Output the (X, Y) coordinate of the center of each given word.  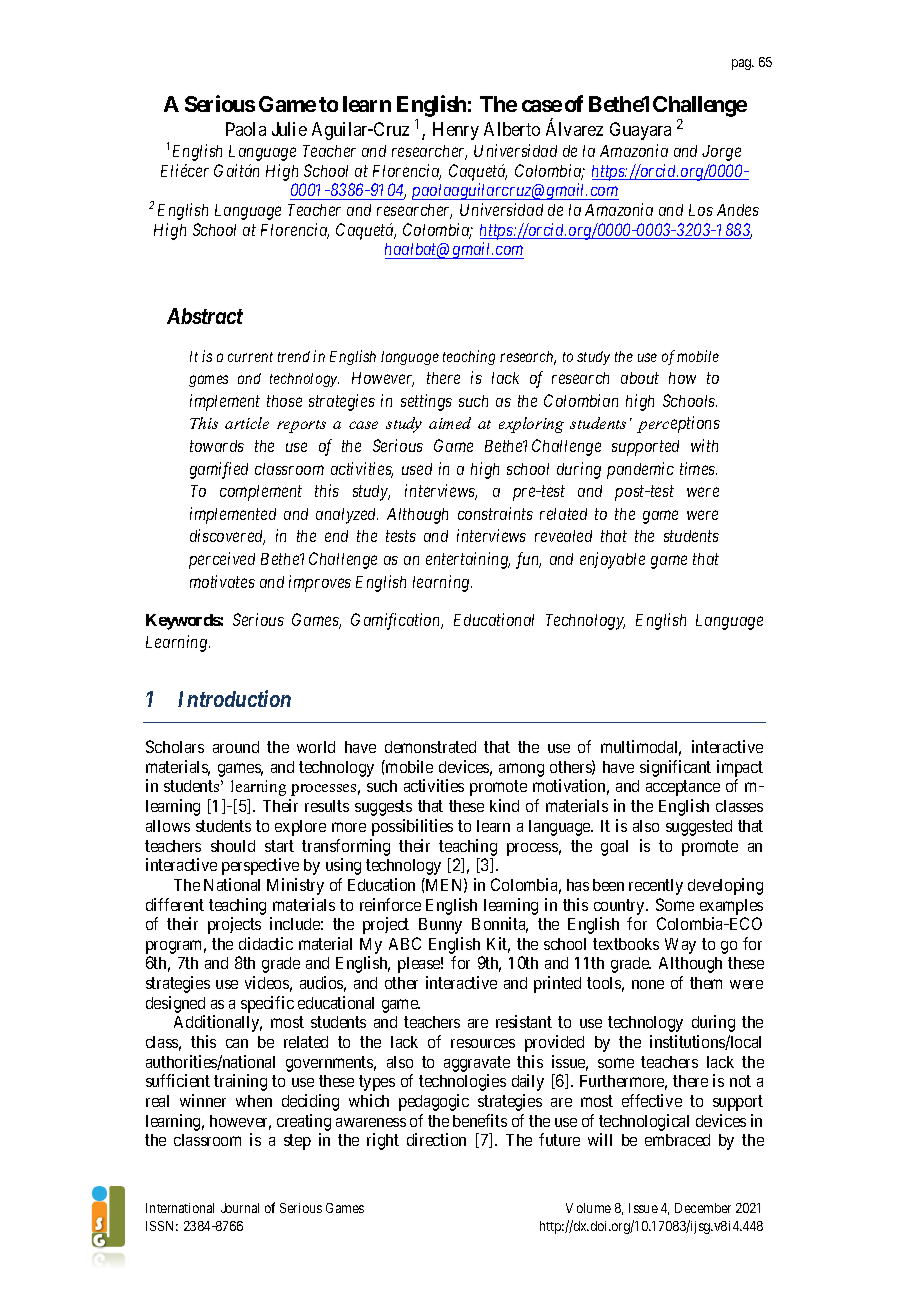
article (247, 423)
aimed (450, 423)
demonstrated (430, 747)
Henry (456, 131)
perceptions (678, 424)
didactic (266, 943)
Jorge (721, 153)
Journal (240, 1208)
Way (680, 946)
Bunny (440, 926)
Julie (289, 129)
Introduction (234, 698)
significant (675, 768)
